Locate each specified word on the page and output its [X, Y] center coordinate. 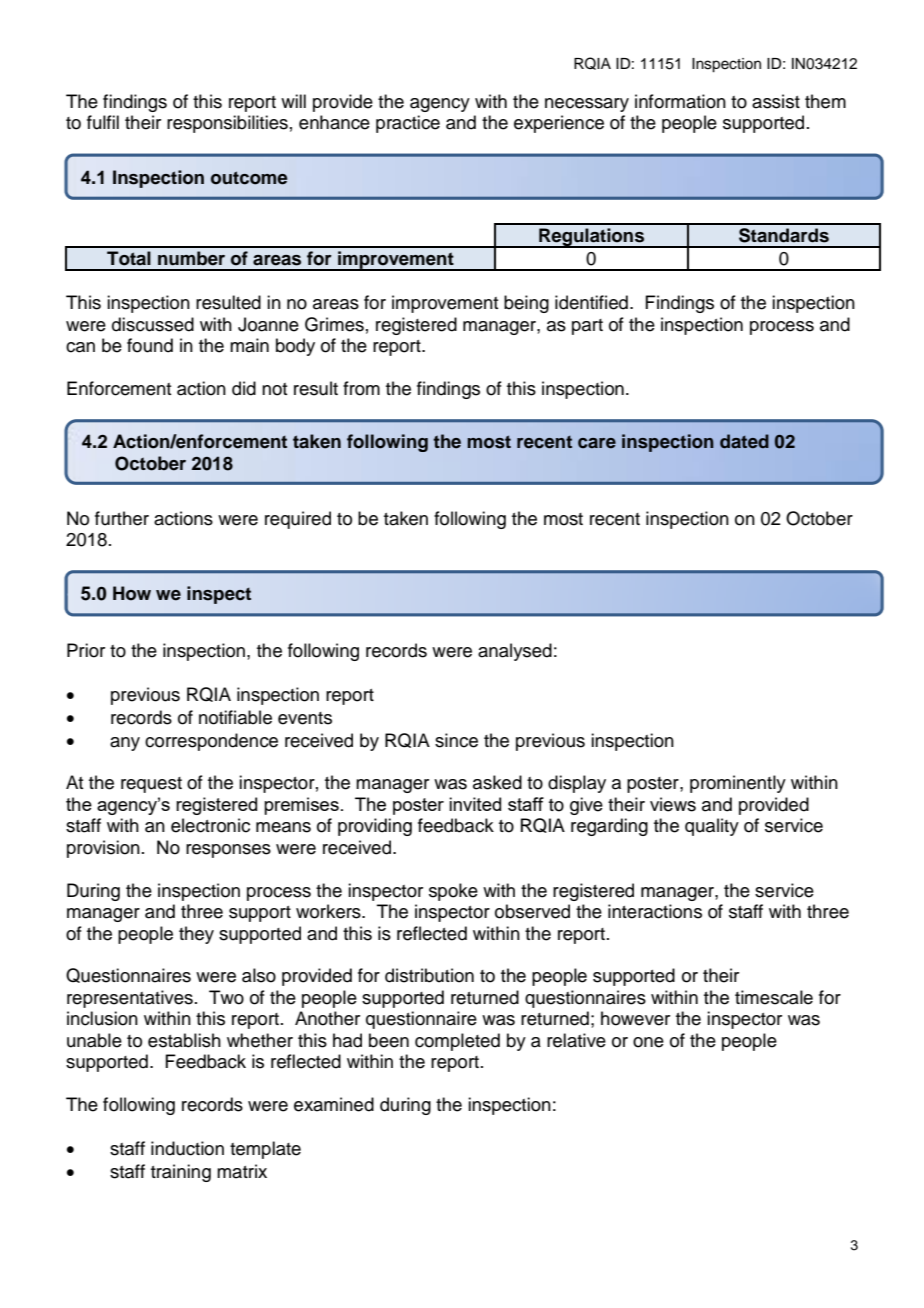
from [361, 388]
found [150, 345]
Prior [86, 650]
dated [744, 441]
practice [408, 124]
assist [776, 101]
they [196, 935]
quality [712, 827]
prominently [738, 784]
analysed [515, 652]
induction [187, 1148]
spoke [453, 892]
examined [334, 1104]
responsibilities [227, 124]
